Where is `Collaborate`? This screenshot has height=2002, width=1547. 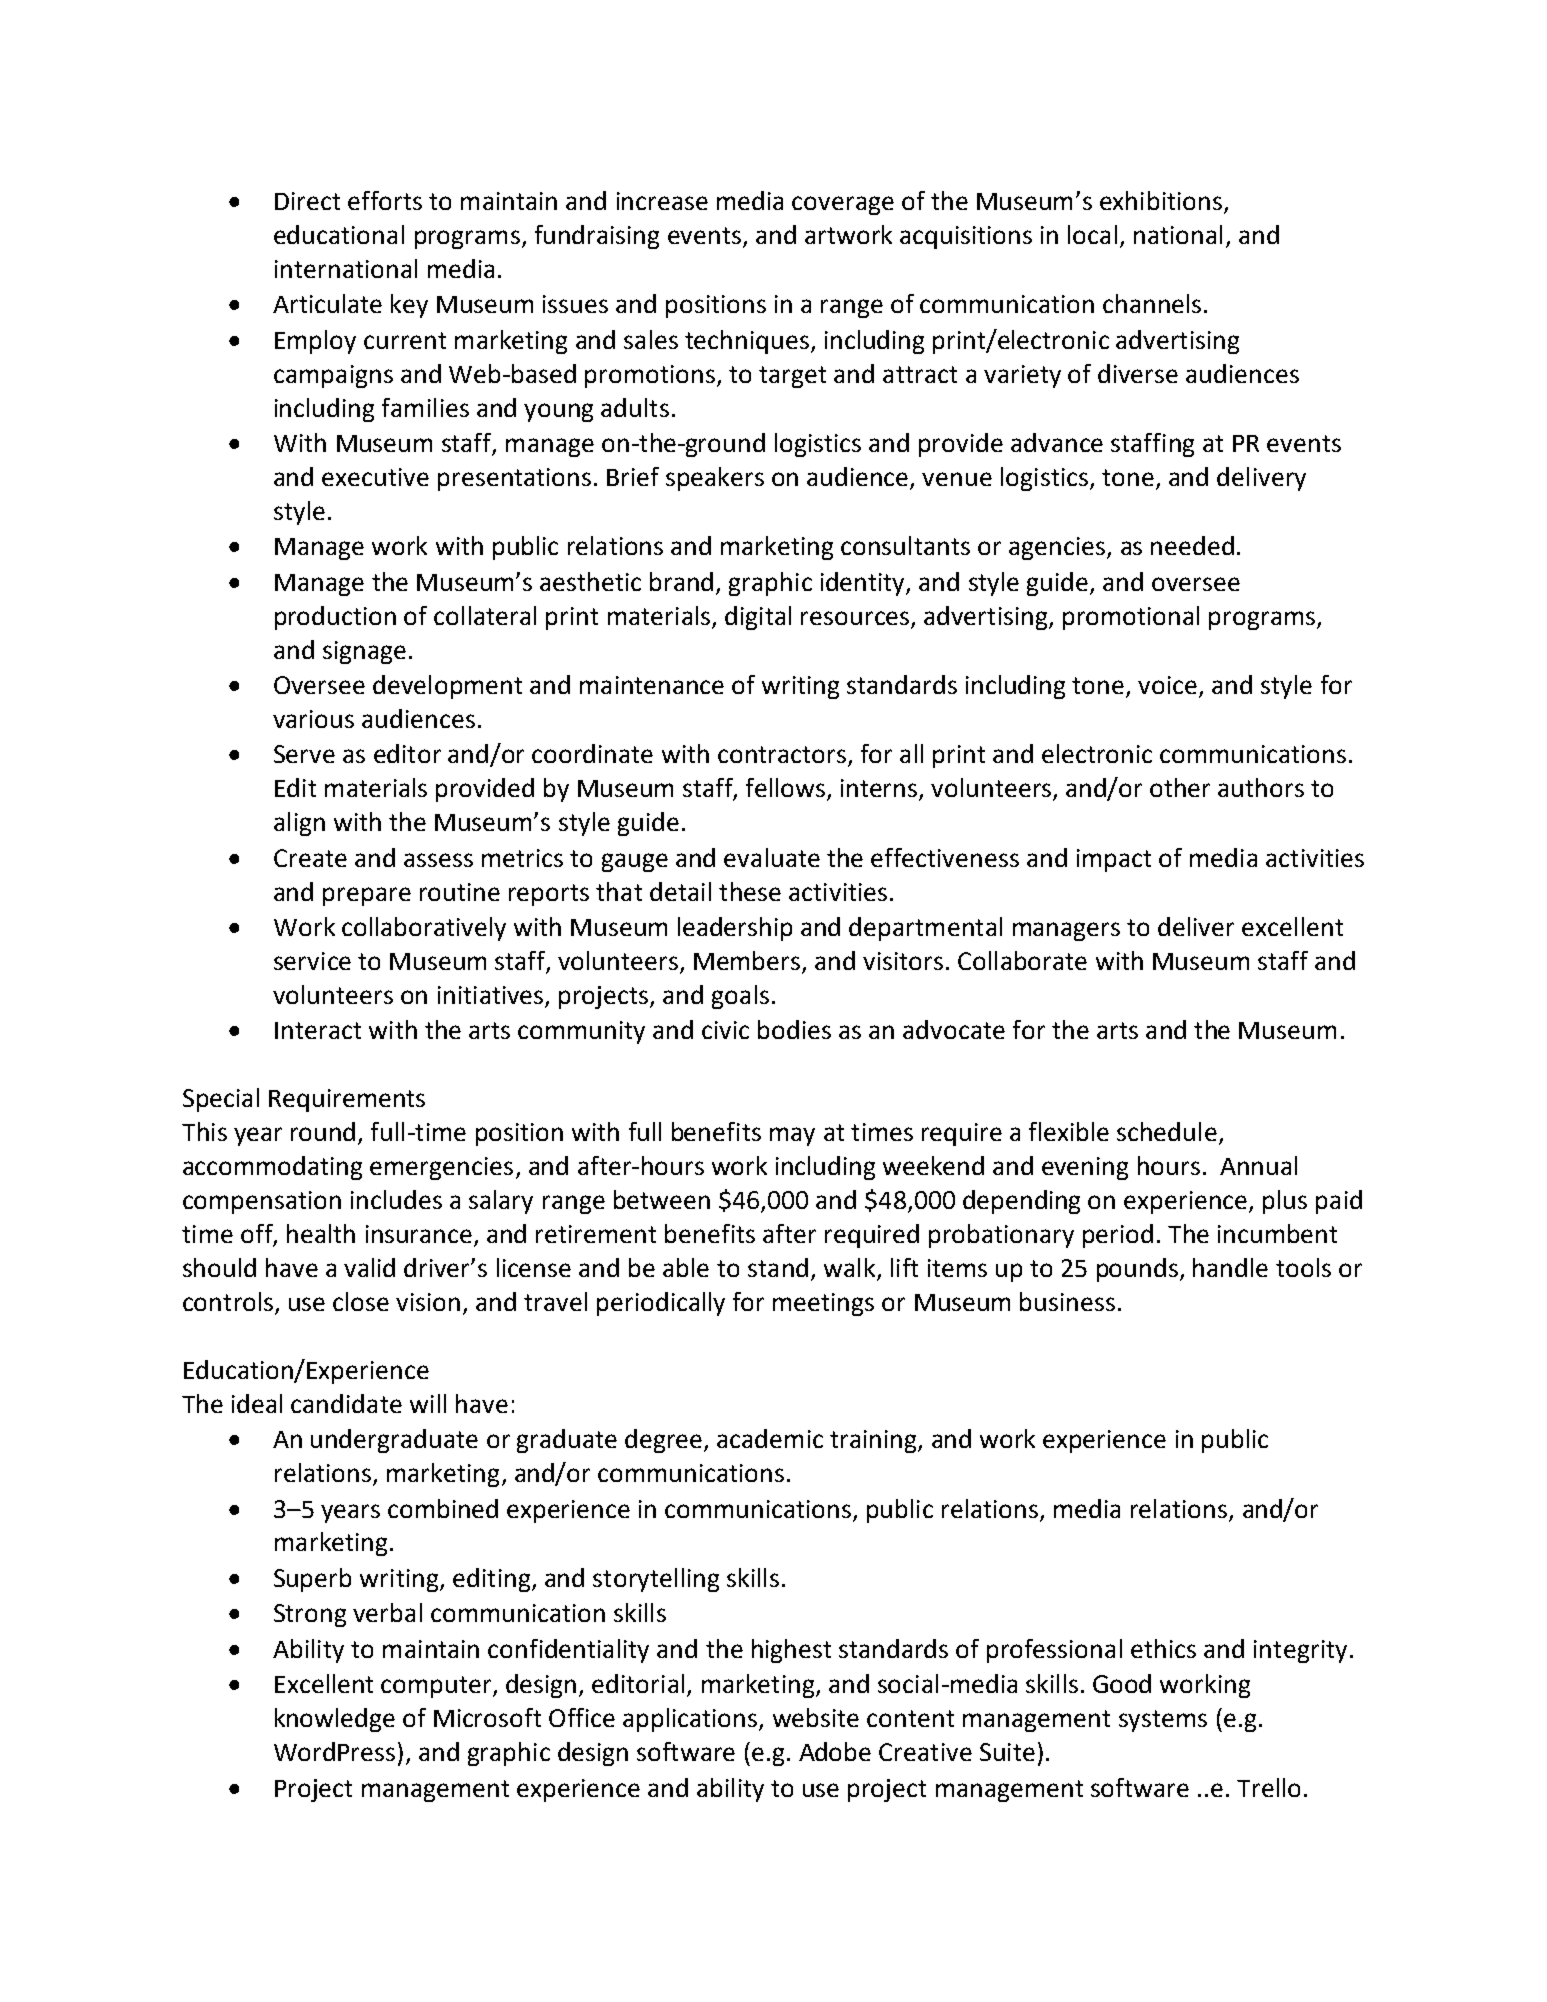
Collaborate is located at coordinates (1022, 960).
